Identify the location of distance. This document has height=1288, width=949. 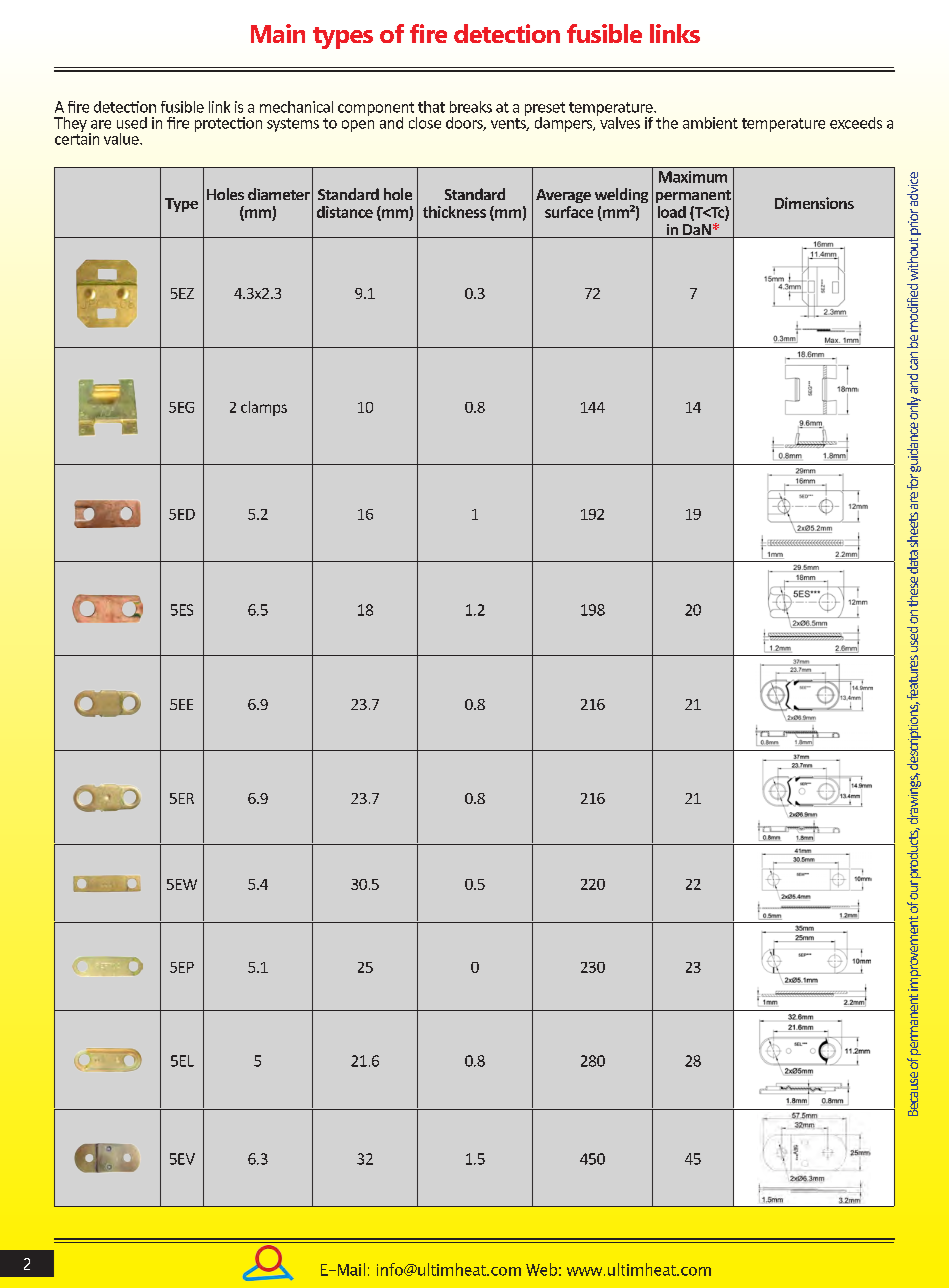
(345, 212).
